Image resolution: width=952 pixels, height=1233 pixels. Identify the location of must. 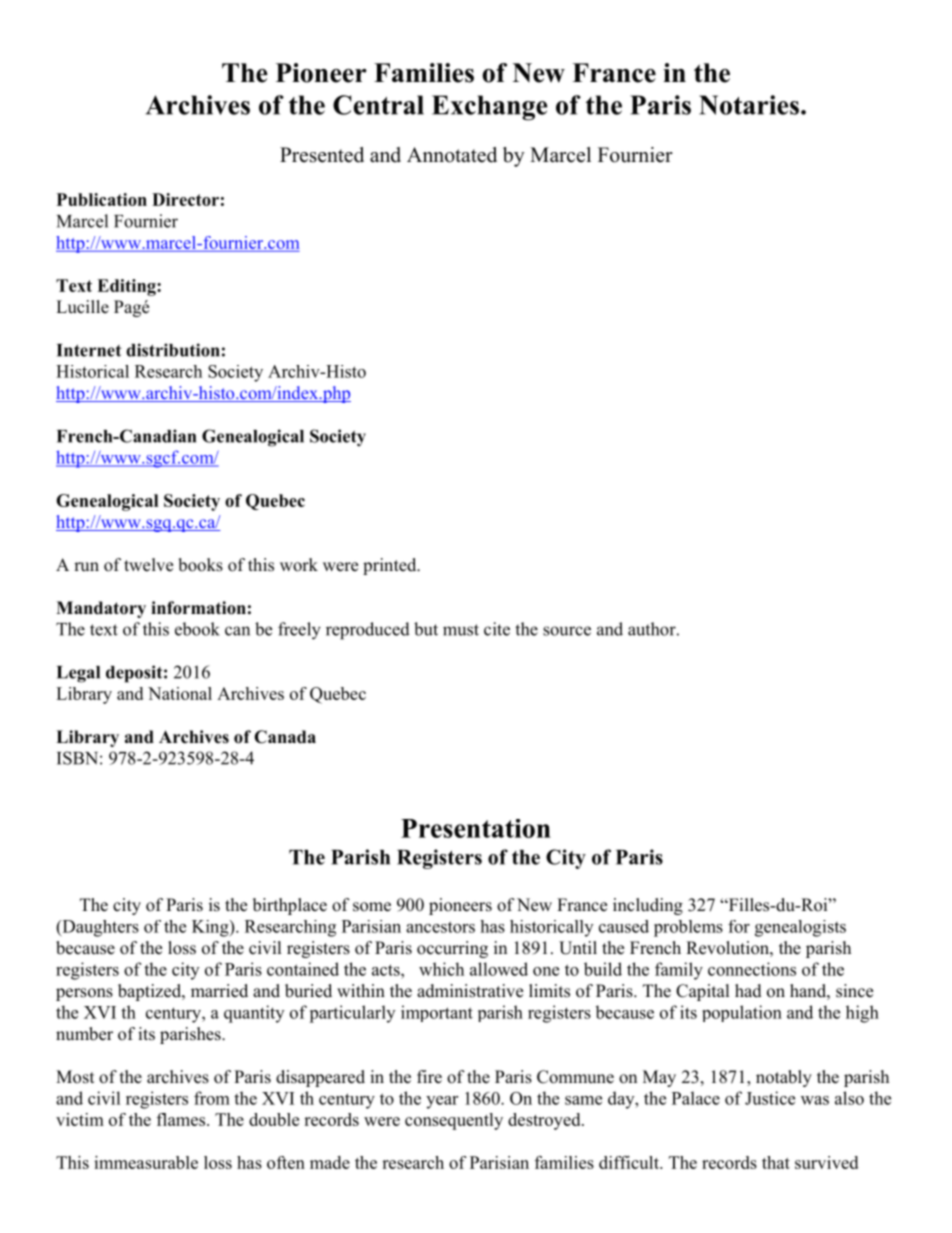
(461, 630).
